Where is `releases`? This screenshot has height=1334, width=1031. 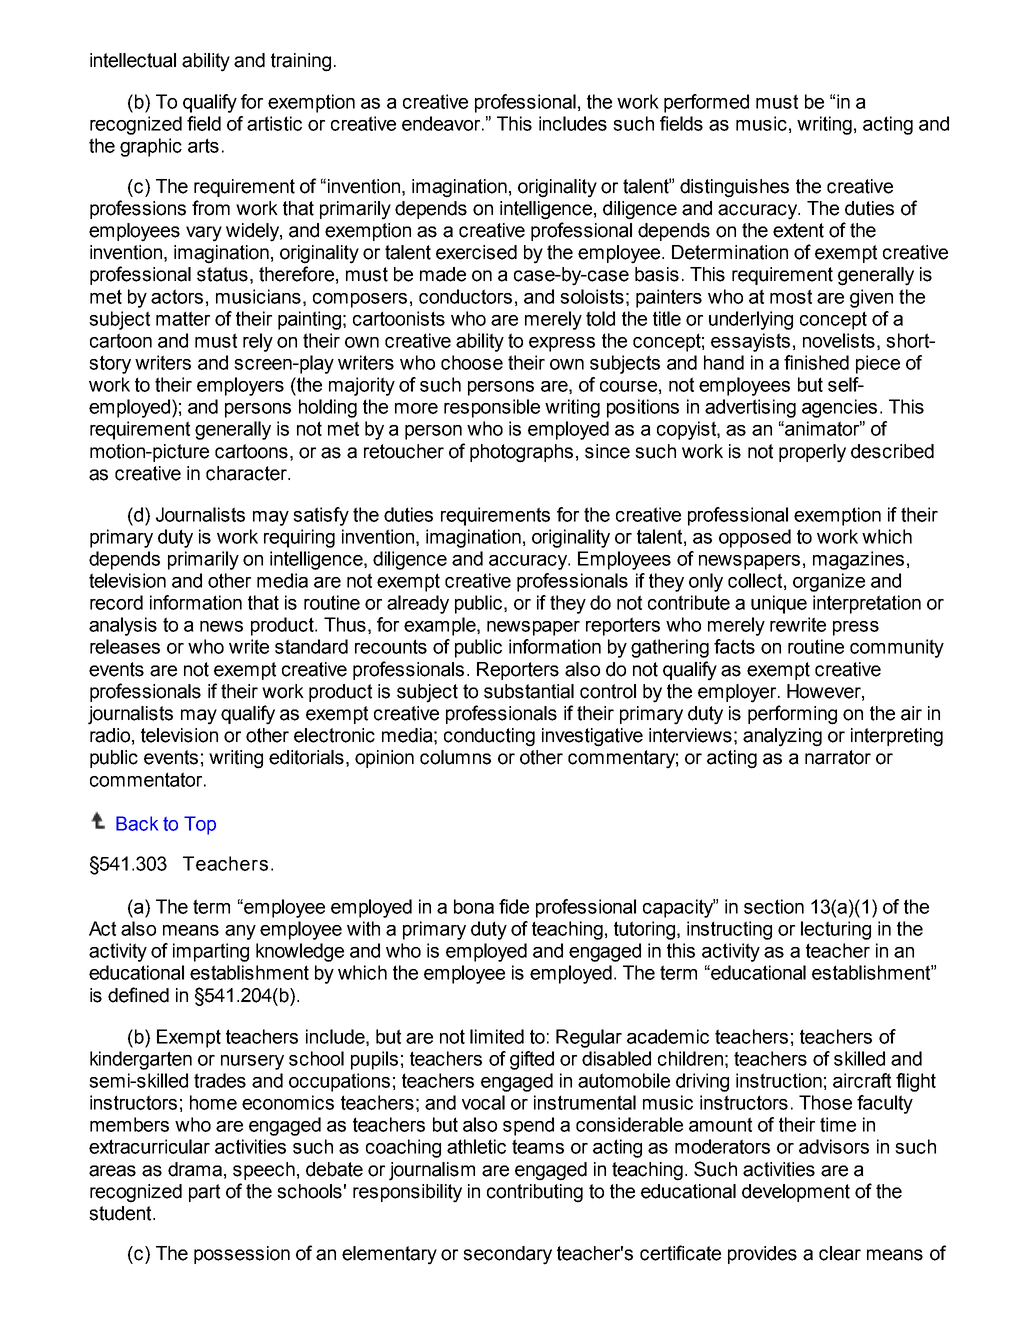 releases is located at coordinates (125, 646).
